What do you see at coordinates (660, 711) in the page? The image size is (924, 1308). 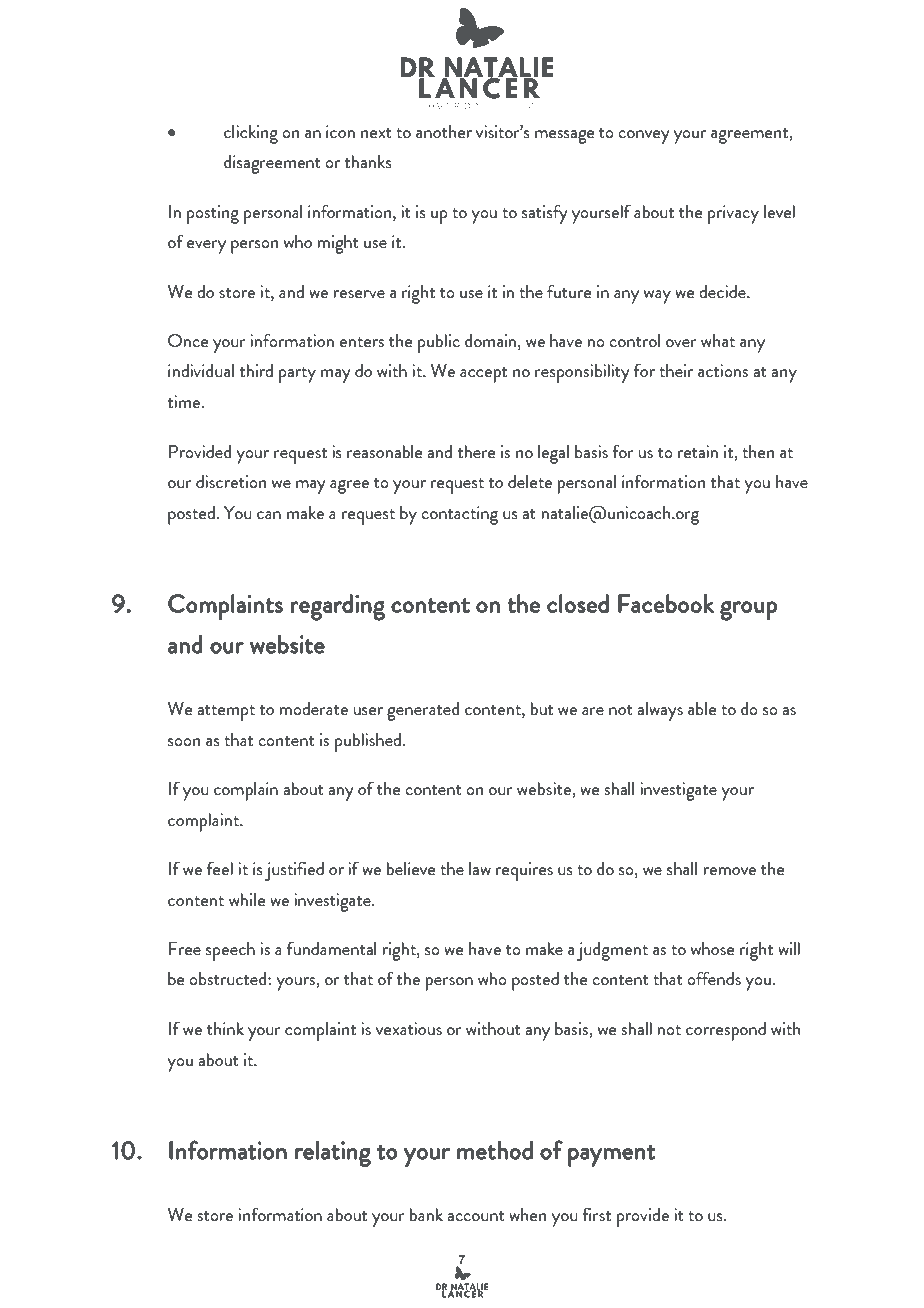 I see `always` at bounding box center [660, 711].
